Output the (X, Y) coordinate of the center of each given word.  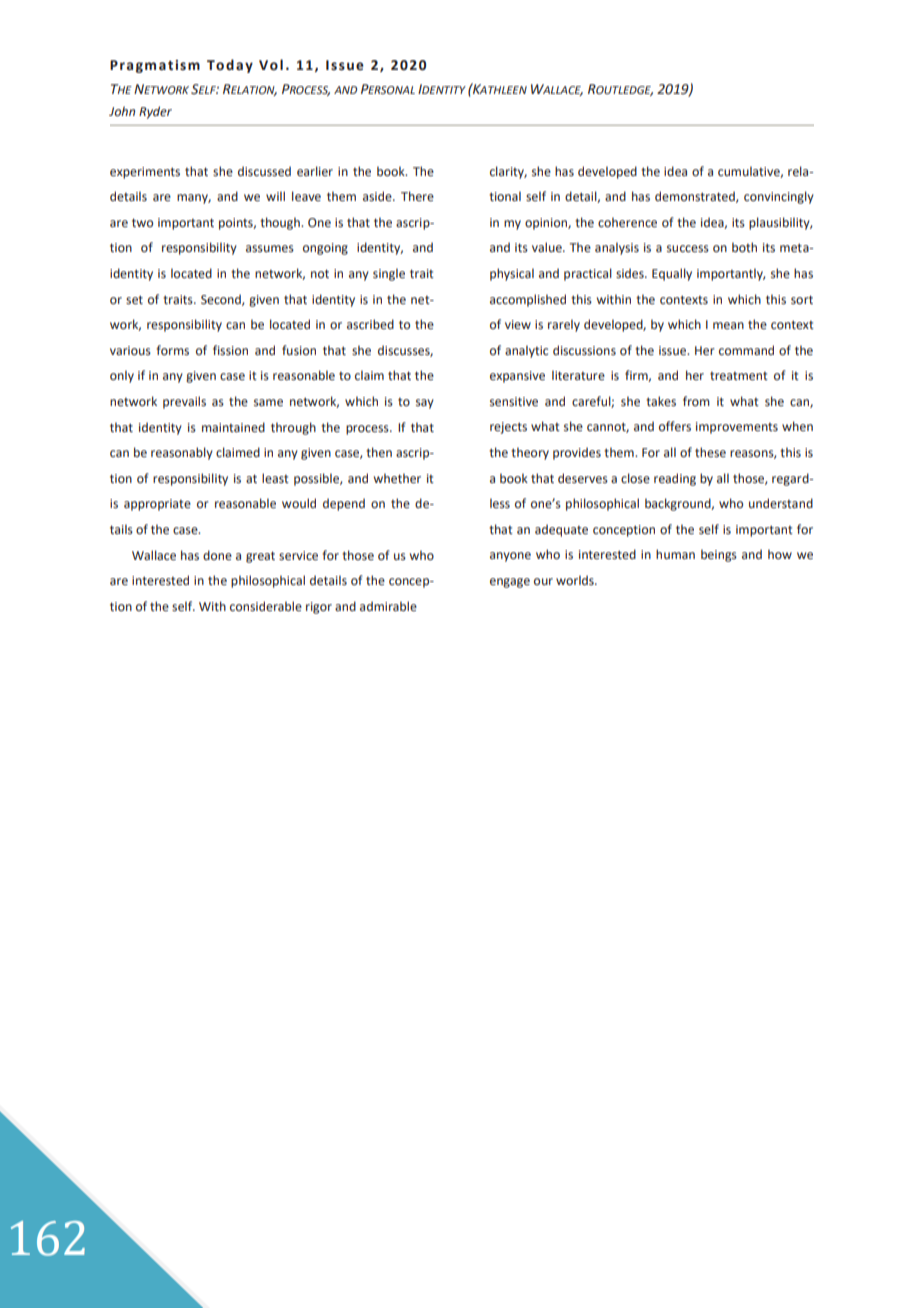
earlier (315, 171)
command (746, 350)
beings (719, 555)
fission (230, 350)
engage (510, 583)
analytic (526, 351)
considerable (266, 606)
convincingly (779, 197)
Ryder (155, 112)
